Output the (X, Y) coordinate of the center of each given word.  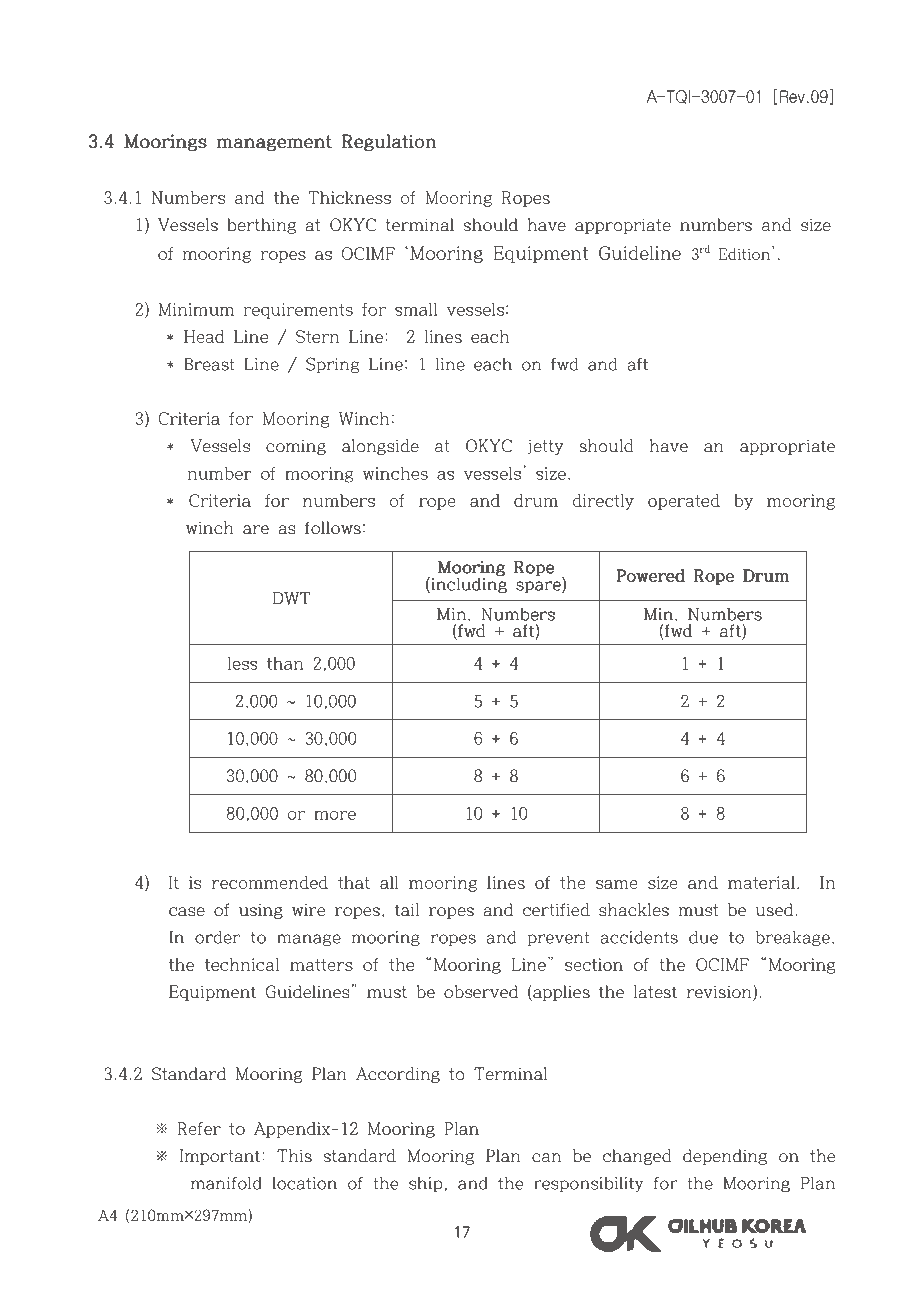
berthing (261, 226)
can (546, 1158)
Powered (650, 575)
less (243, 663)
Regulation (389, 142)
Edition (744, 254)
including (468, 584)
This (294, 1156)
